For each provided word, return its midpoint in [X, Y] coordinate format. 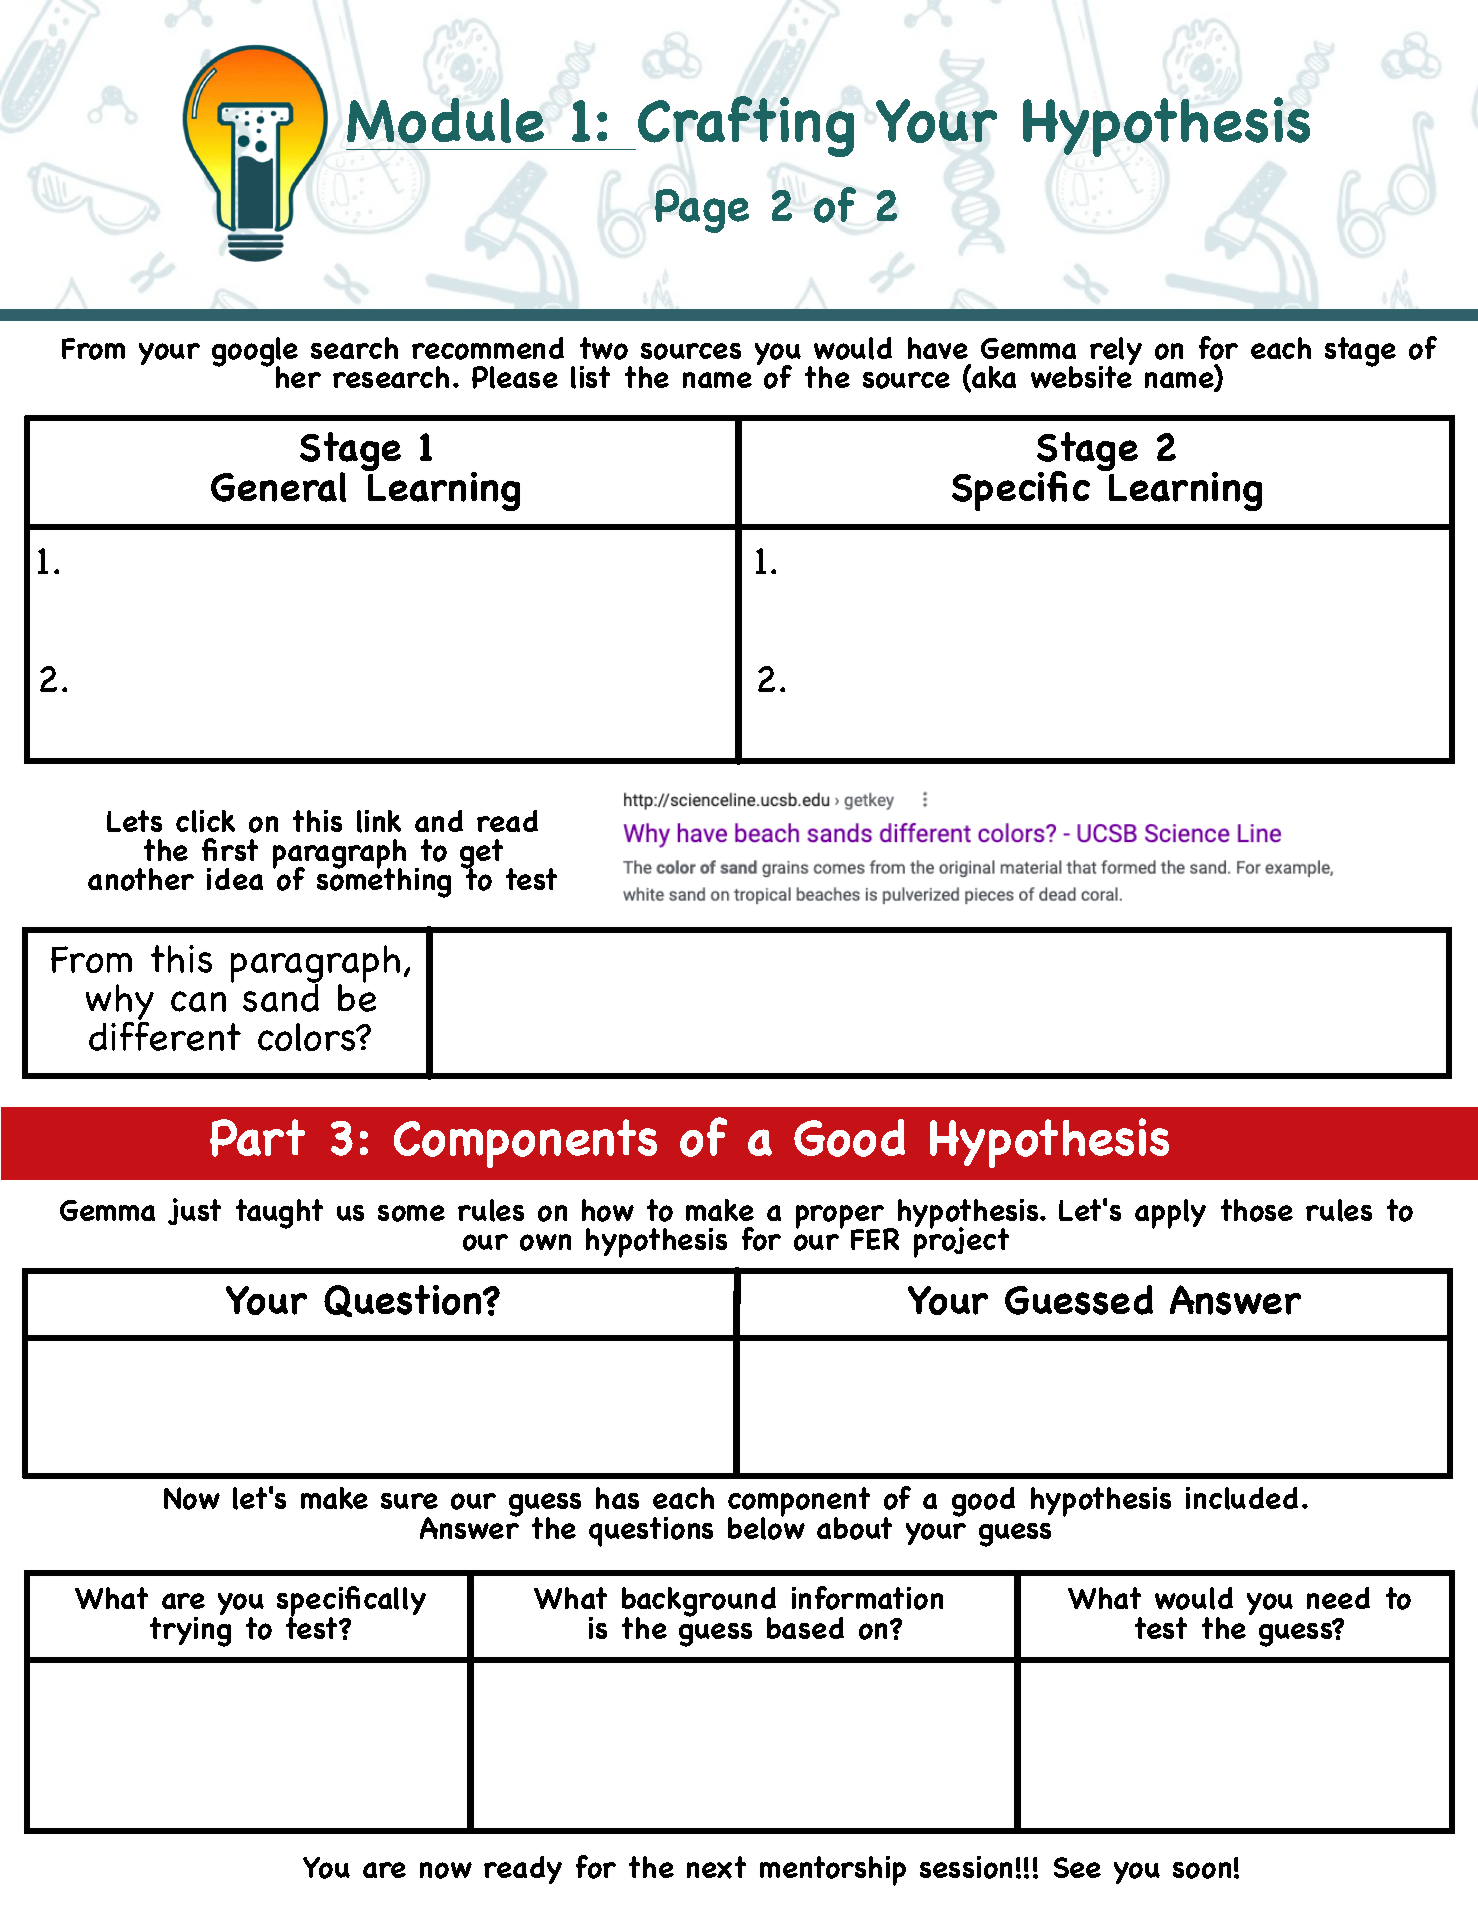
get [481, 855]
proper [841, 1218]
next [716, 1867]
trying [190, 1630]
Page [702, 211]
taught [279, 1214]
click [205, 821]
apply [1170, 1214]
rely [1116, 352]
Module [445, 120]
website [1082, 375]
